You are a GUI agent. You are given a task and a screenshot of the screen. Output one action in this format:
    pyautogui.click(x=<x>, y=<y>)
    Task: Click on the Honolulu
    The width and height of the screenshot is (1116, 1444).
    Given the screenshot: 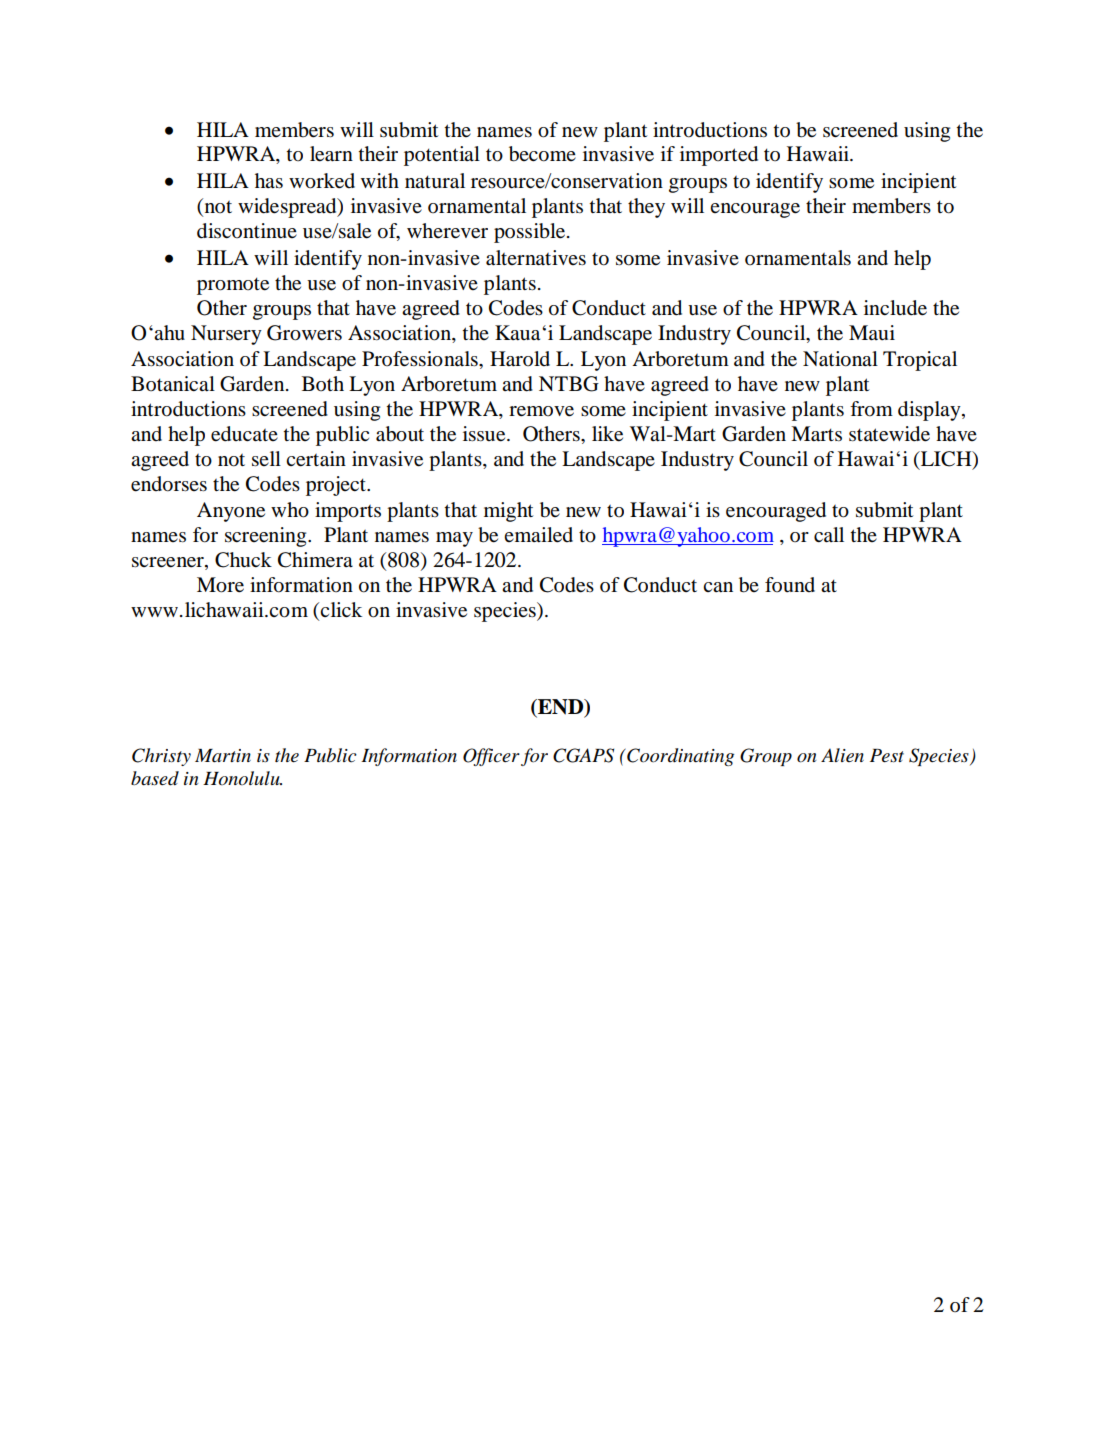 What is the action you would take?
    pyautogui.click(x=242, y=778)
